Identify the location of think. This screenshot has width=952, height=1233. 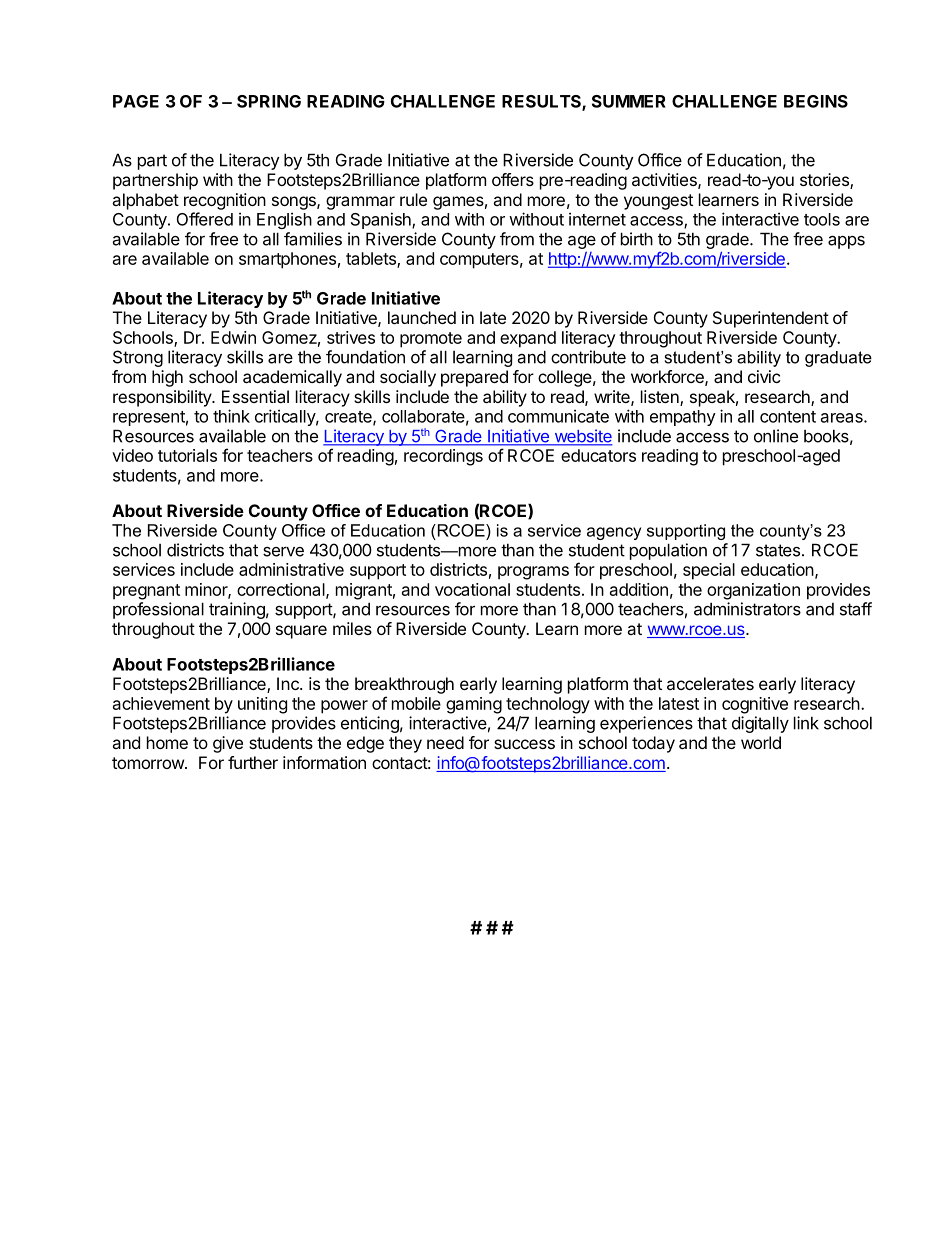
(231, 416).
